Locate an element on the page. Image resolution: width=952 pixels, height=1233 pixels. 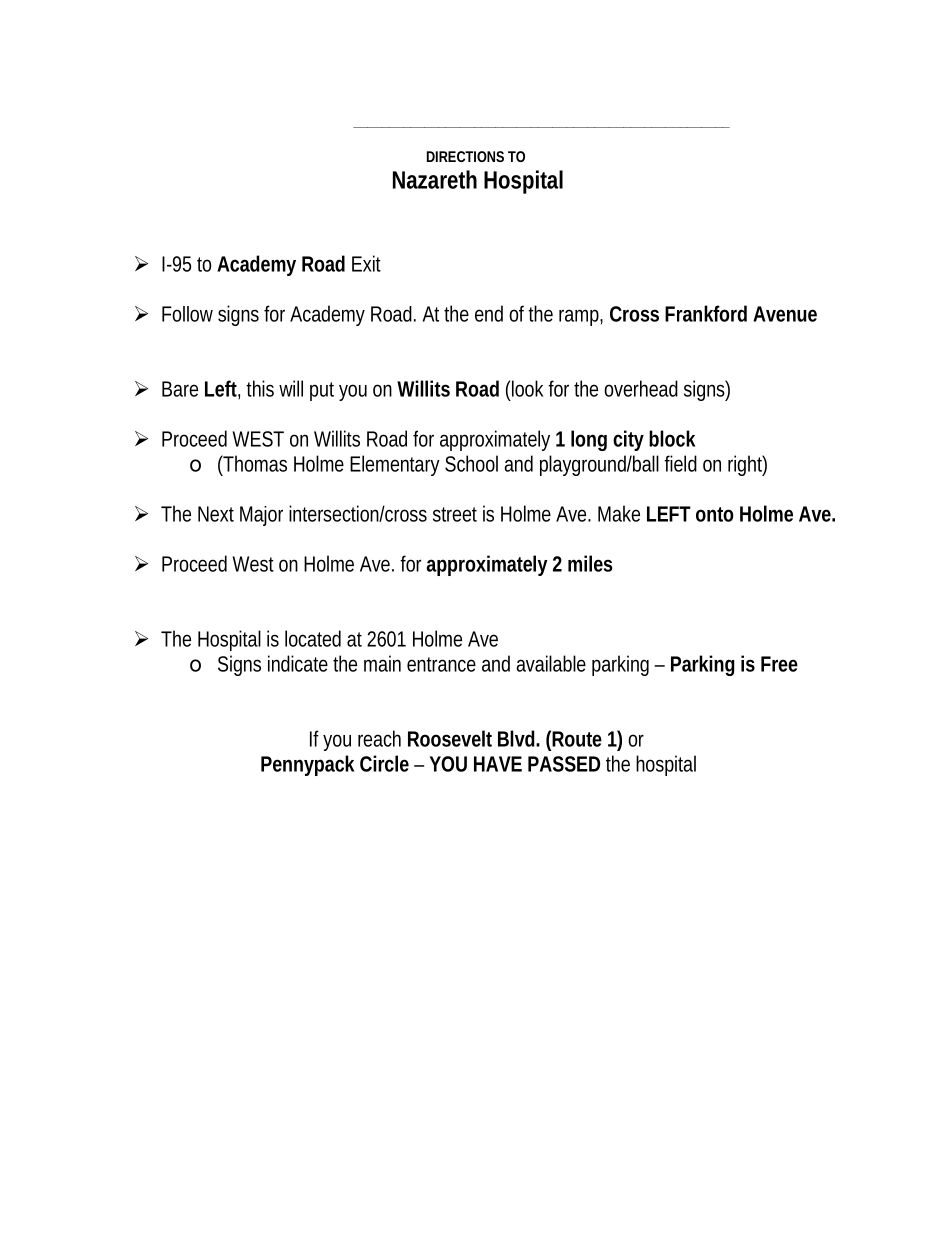
Nazareth is located at coordinates (435, 179).
